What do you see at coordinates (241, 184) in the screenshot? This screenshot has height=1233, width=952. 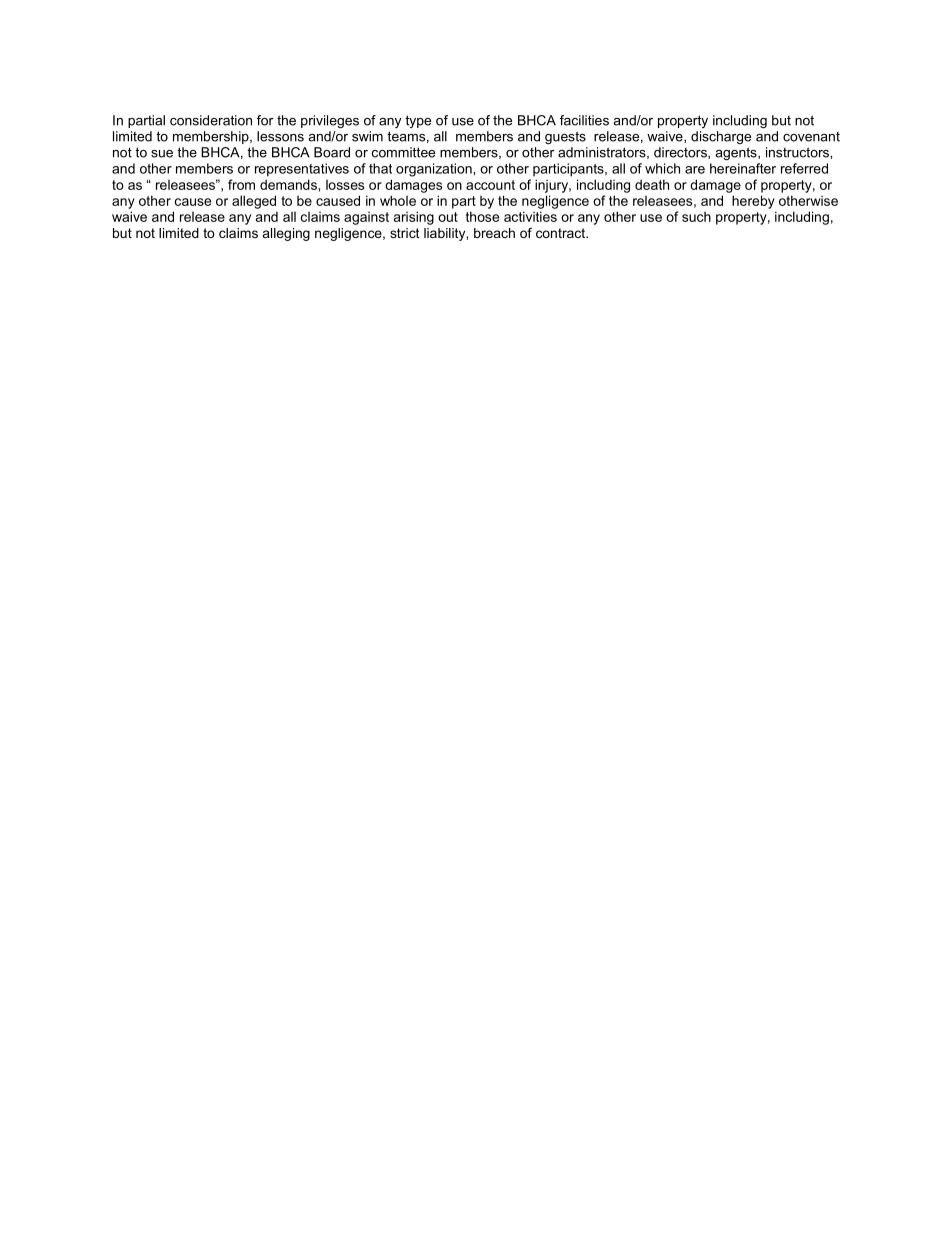 I see `from` at bounding box center [241, 184].
